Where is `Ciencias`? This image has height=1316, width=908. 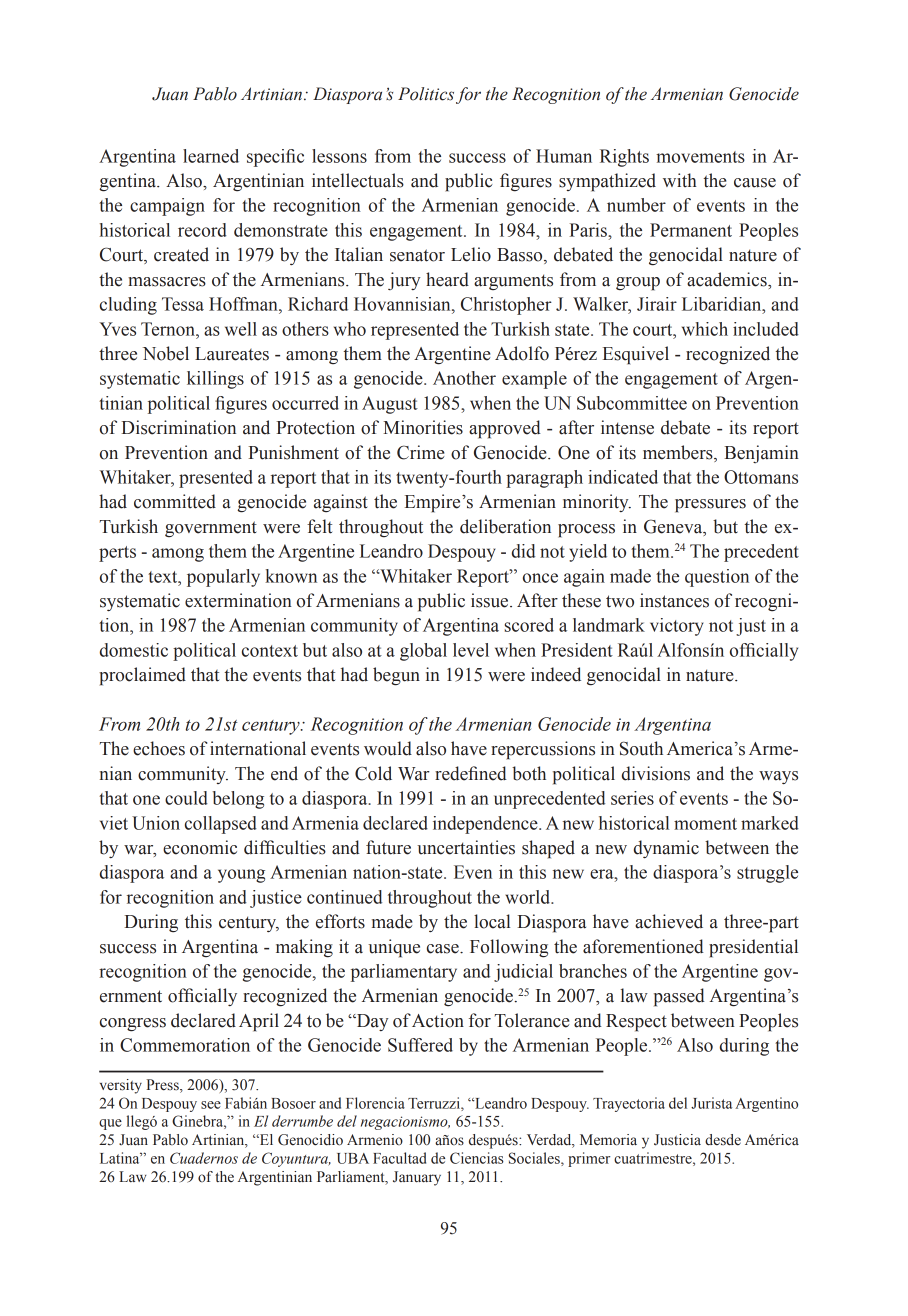
Ciencias is located at coordinates (477, 1158).
